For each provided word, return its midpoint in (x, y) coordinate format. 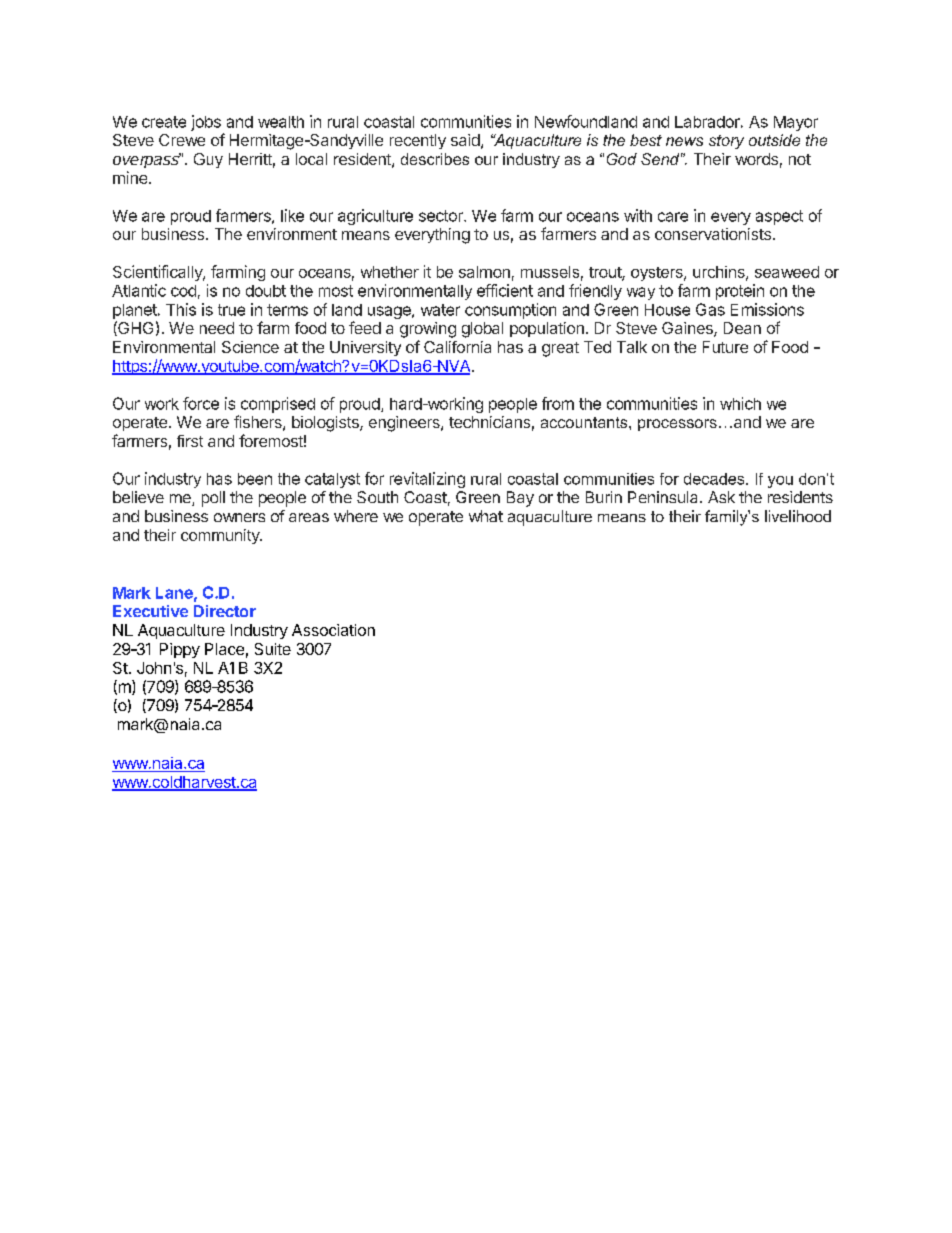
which (740, 403)
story (726, 142)
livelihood (798, 516)
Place (224, 649)
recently (418, 141)
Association (333, 630)
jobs (206, 123)
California (457, 347)
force (201, 403)
